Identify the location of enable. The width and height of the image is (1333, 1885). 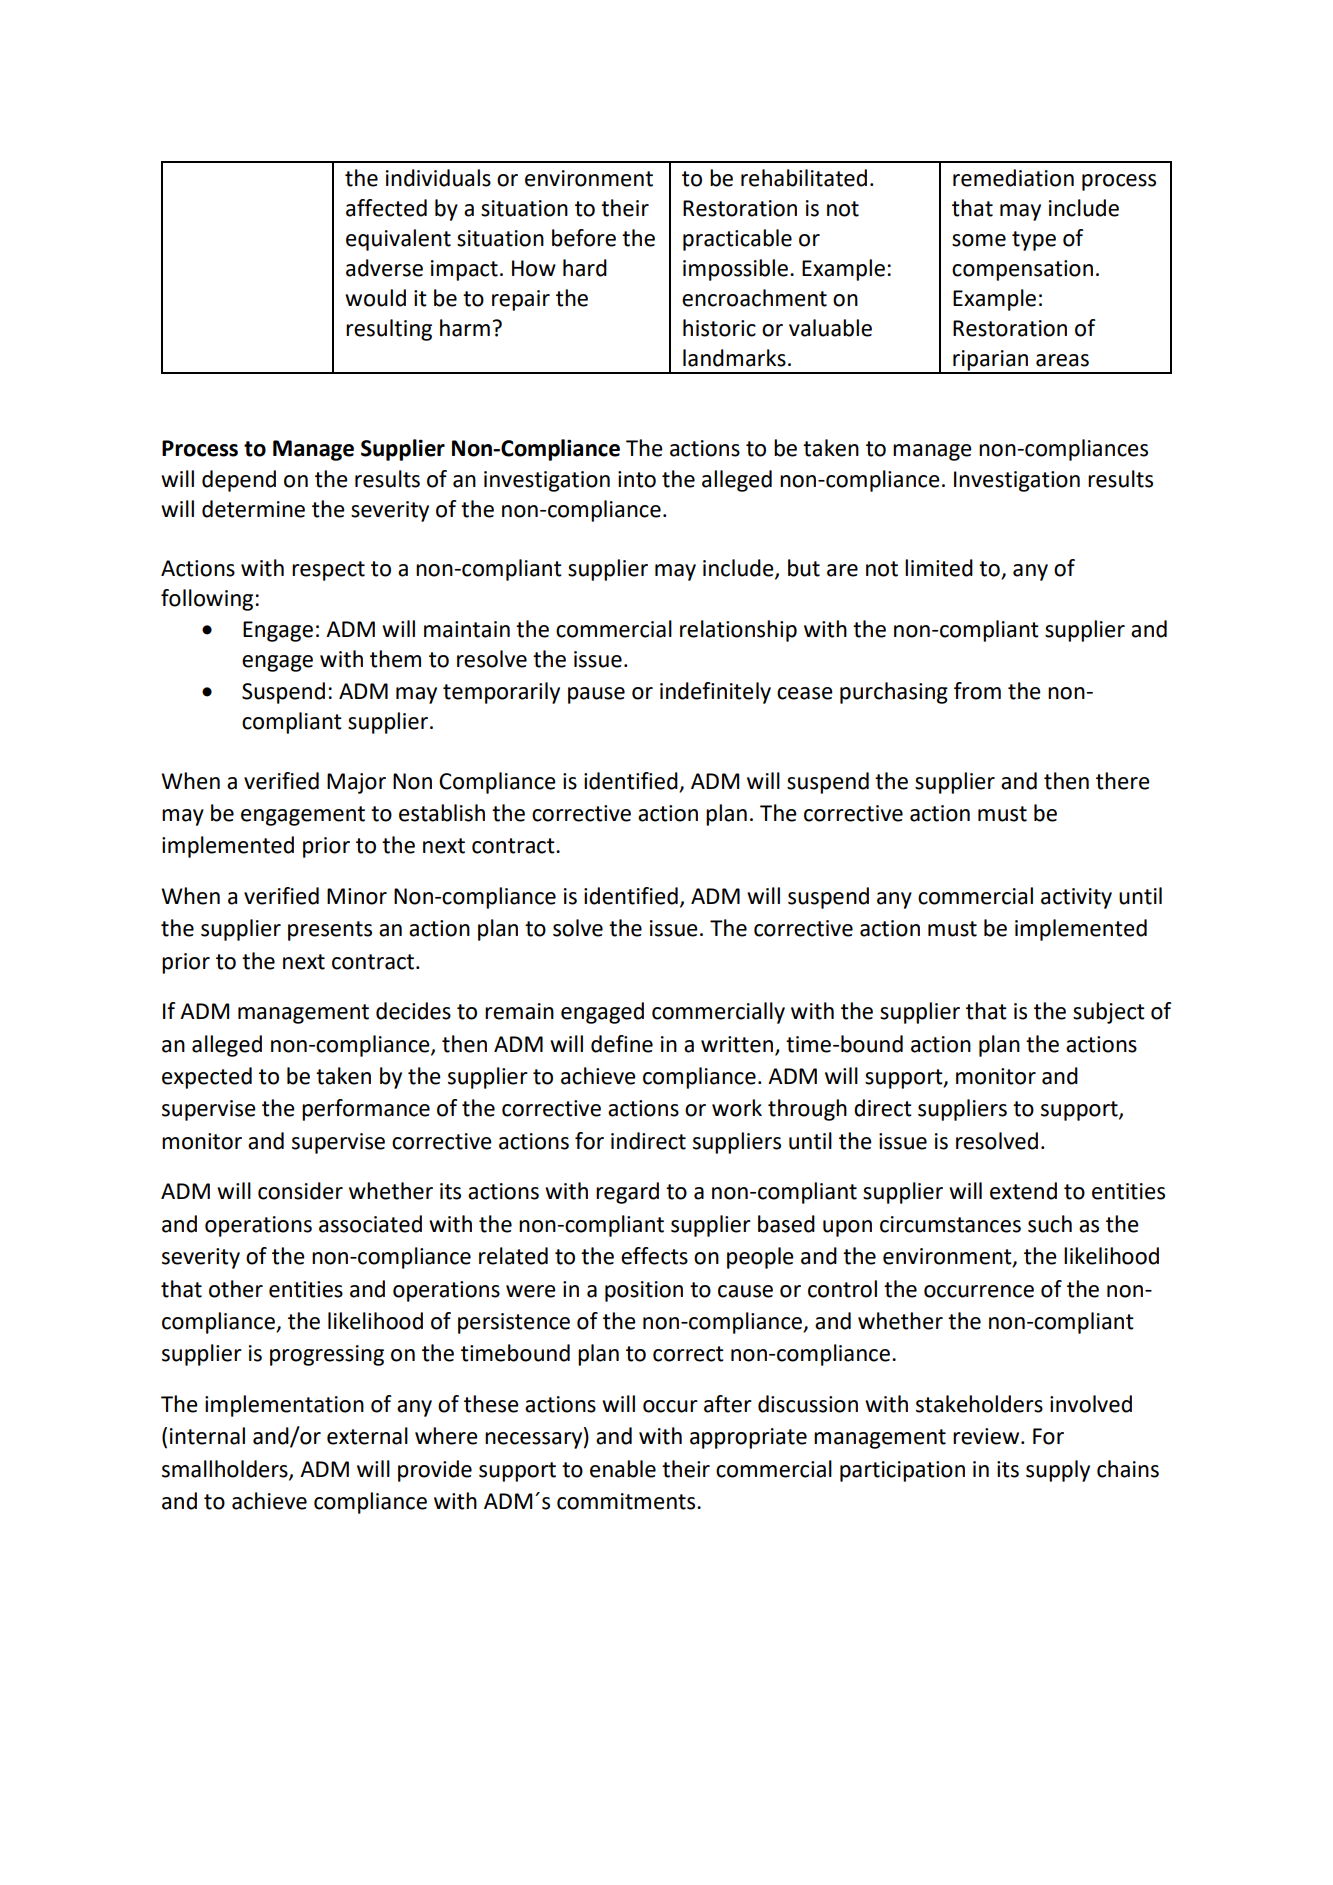
(623, 1469).
